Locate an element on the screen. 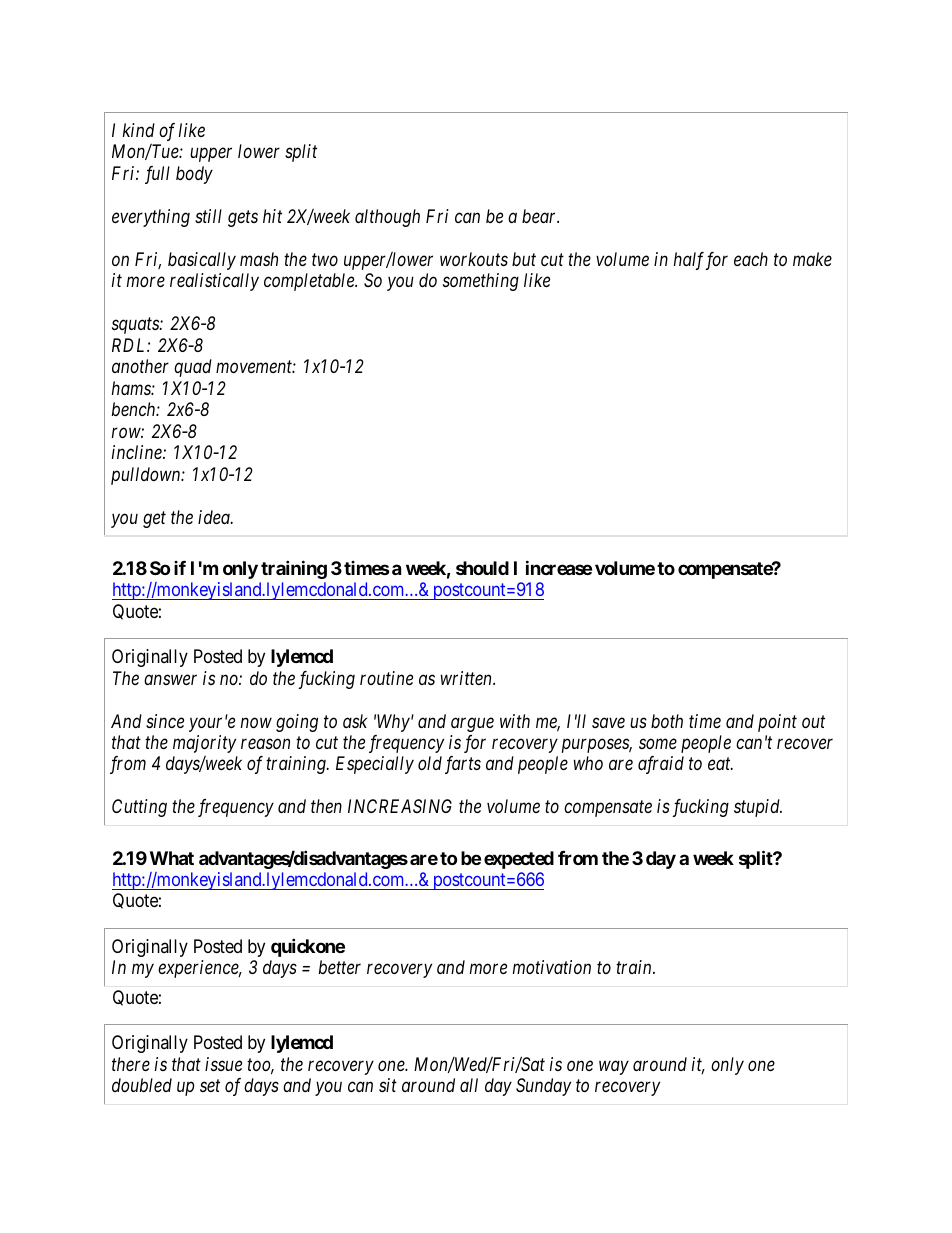 The image size is (952, 1233). expected is located at coordinates (519, 860).
